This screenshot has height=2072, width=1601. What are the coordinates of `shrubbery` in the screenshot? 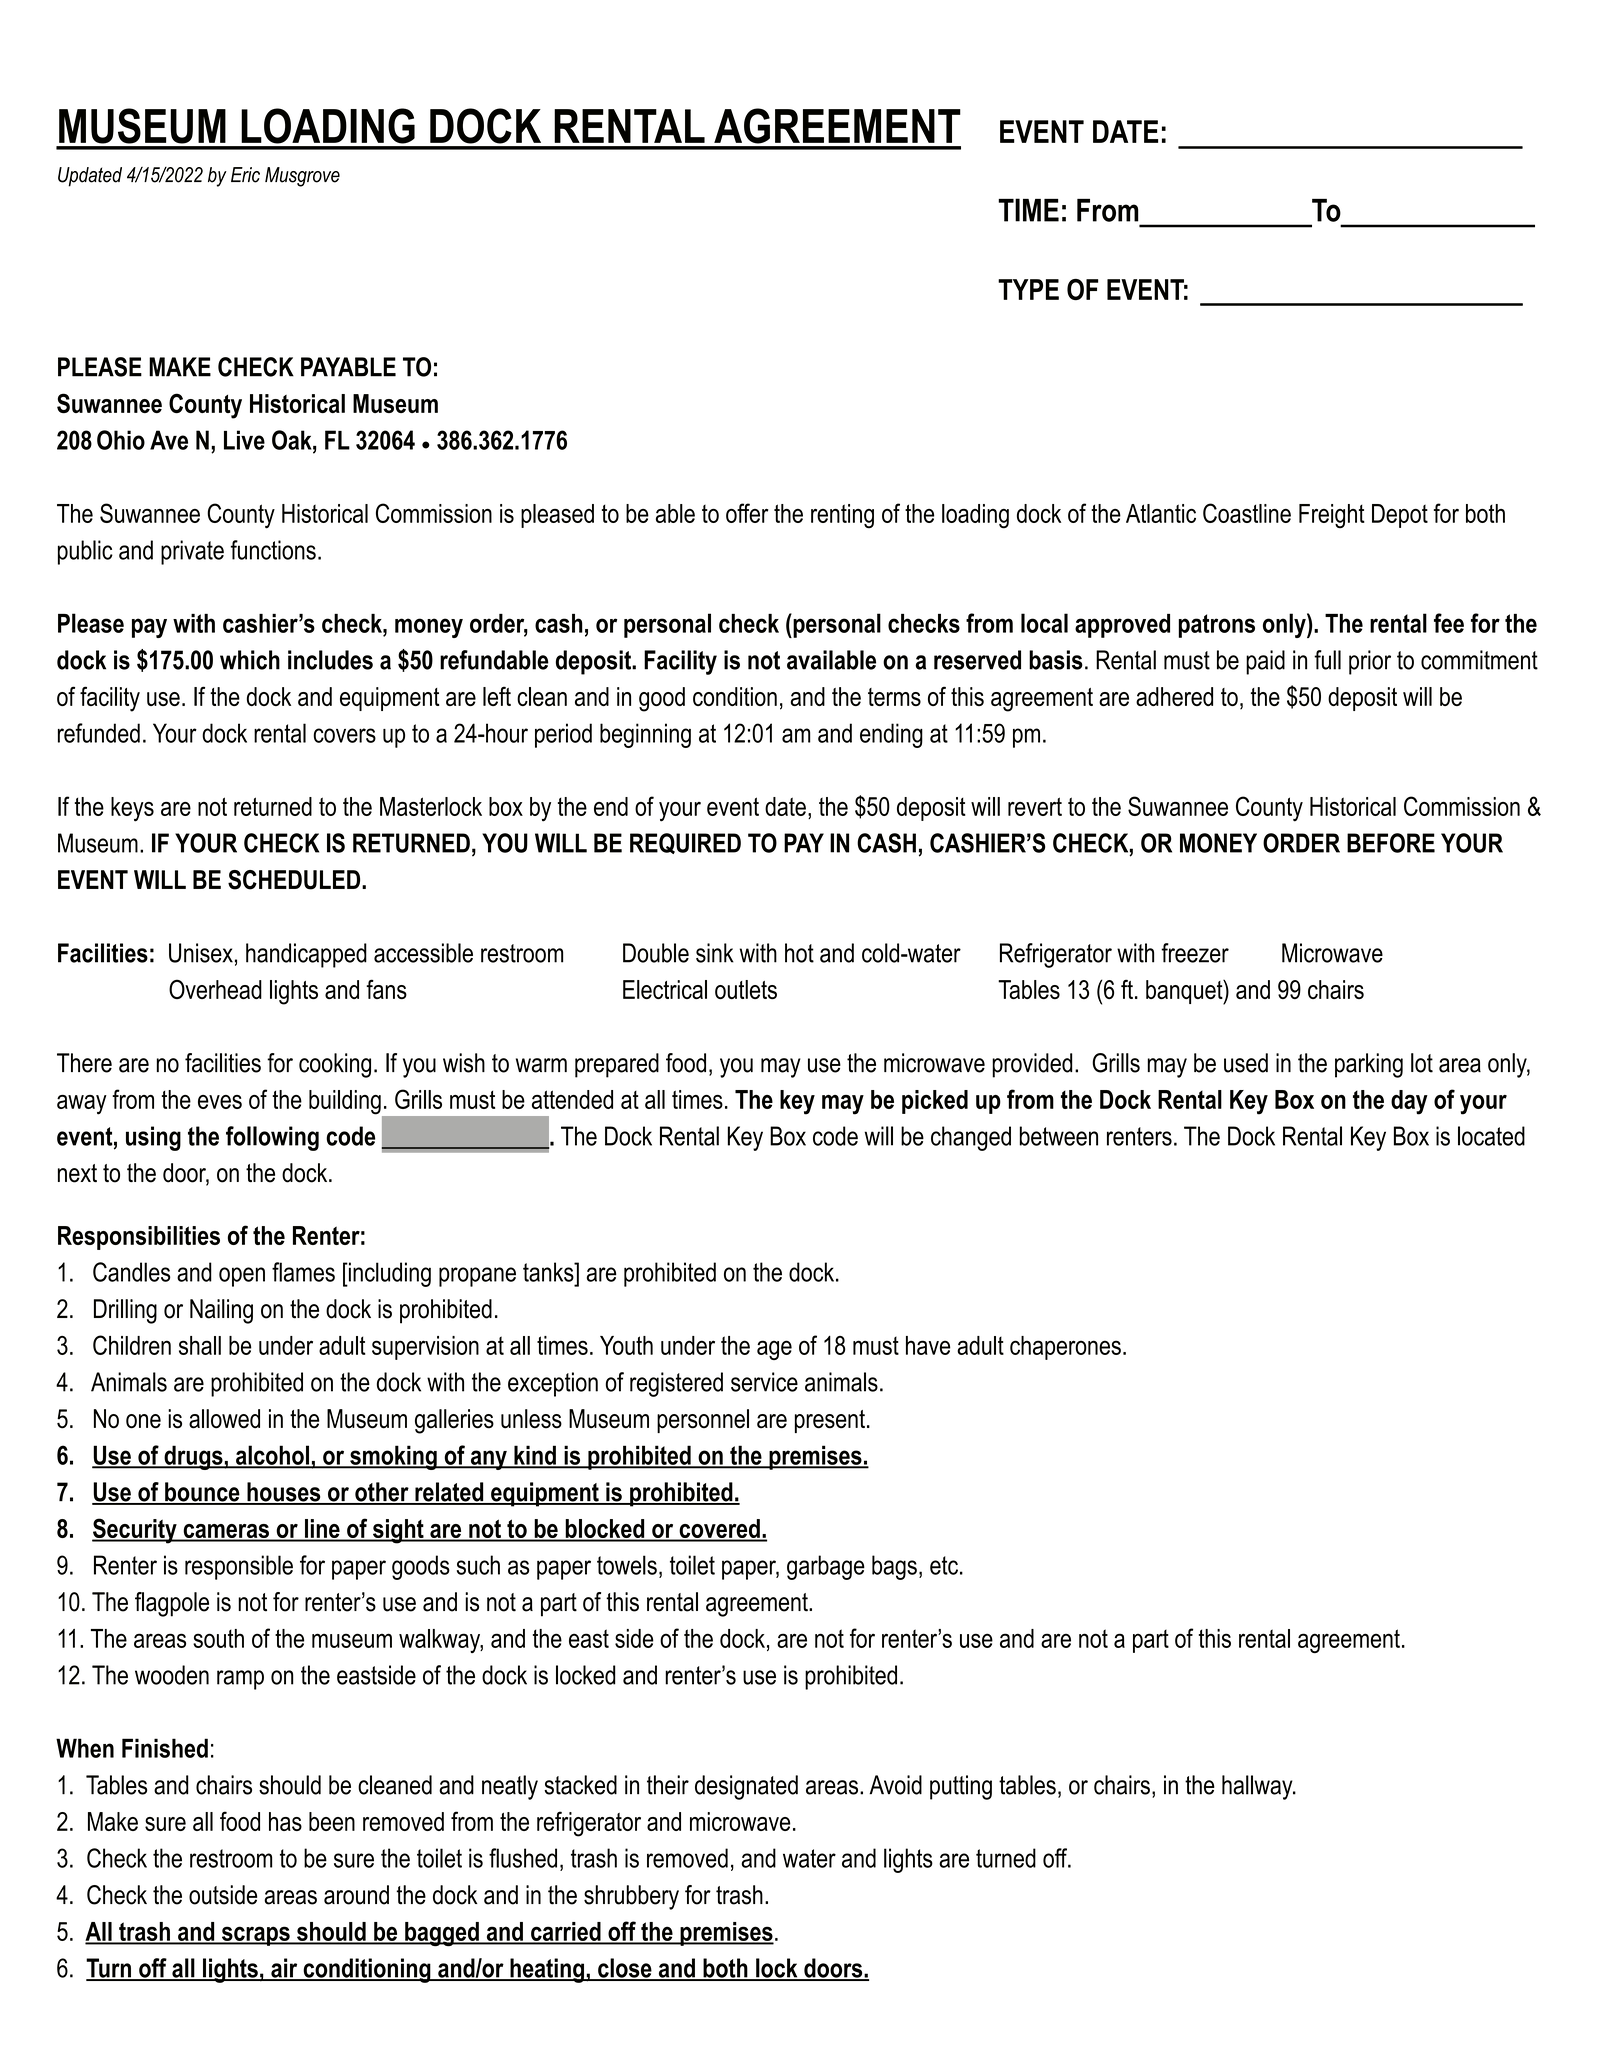 It's located at (631, 1897).
